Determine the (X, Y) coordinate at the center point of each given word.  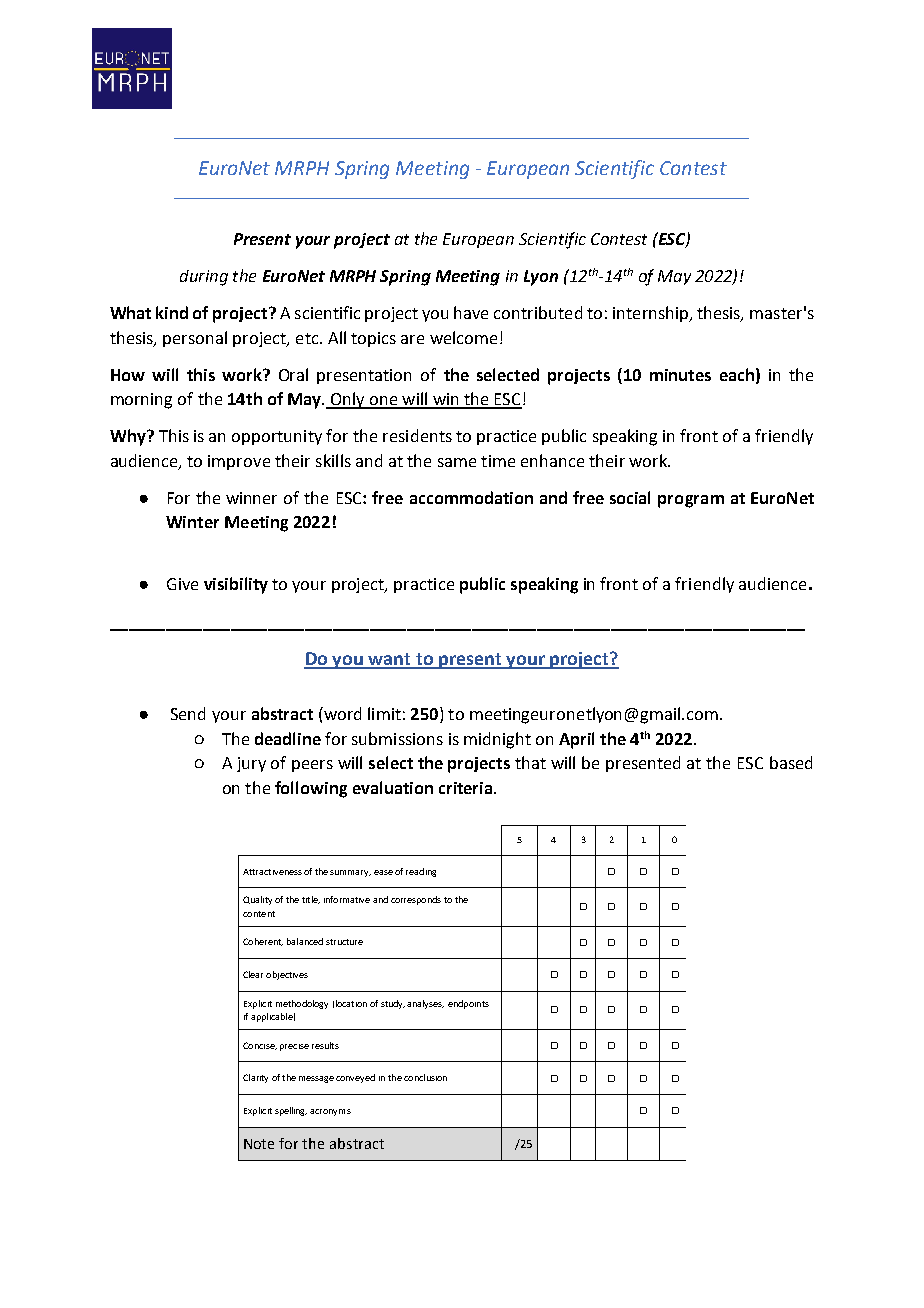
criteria (467, 788)
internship (652, 314)
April (576, 740)
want (389, 660)
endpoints (468, 1004)
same (457, 462)
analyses (425, 1004)
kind (172, 312)
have (471, 312)
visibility (236, 585)
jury (251, 764)
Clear (253, 974)
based (791, 762)
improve (239, 462)
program (691, 501)
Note (259, 1144)
